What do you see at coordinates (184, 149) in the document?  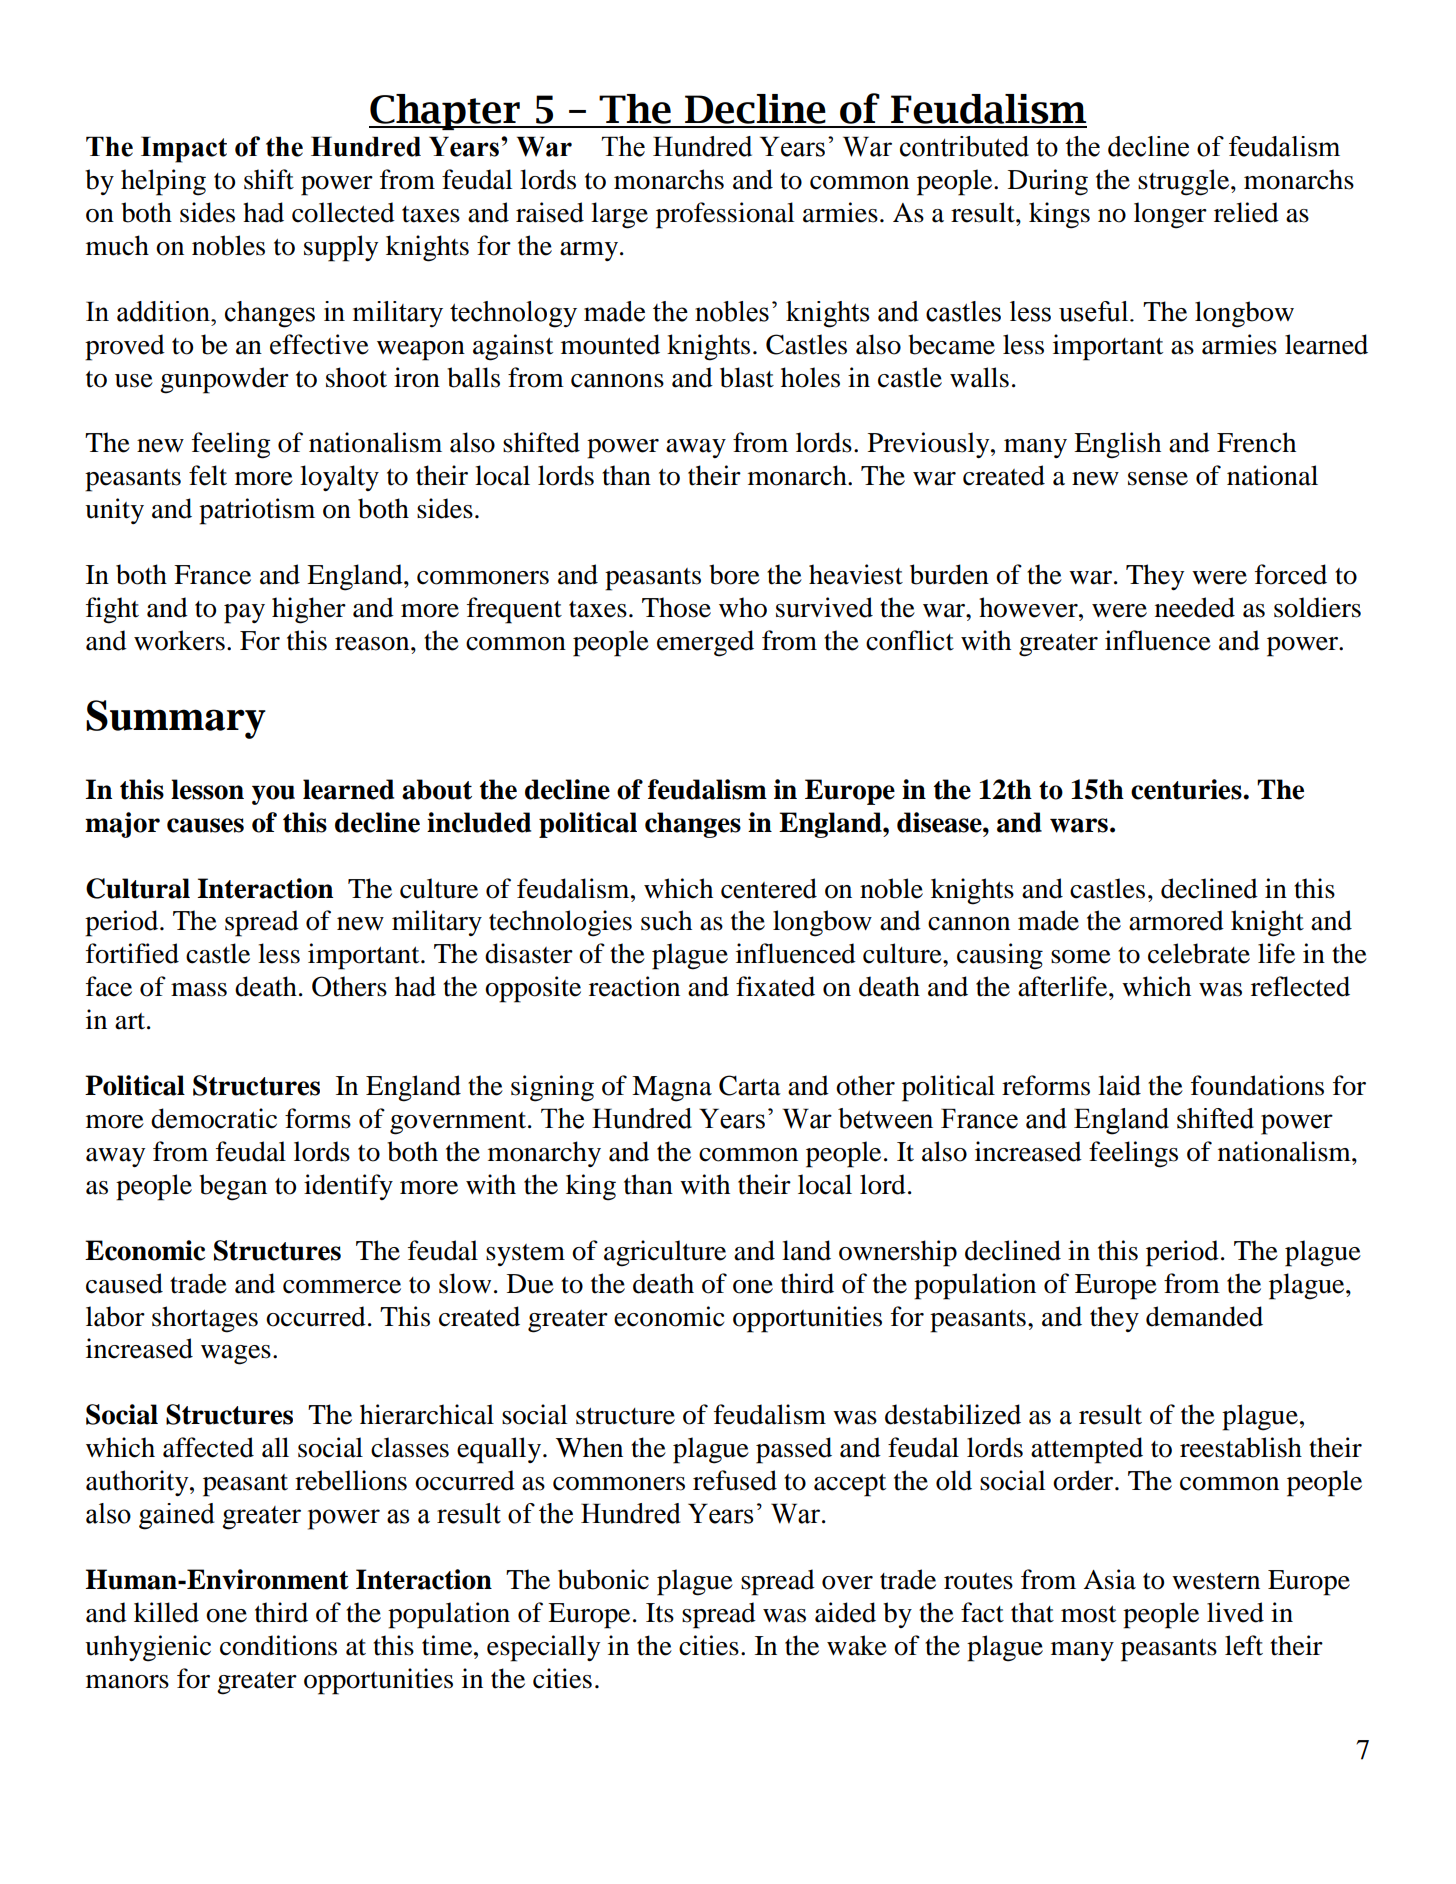 I see `Impact` at bounding box center [184, 149].
